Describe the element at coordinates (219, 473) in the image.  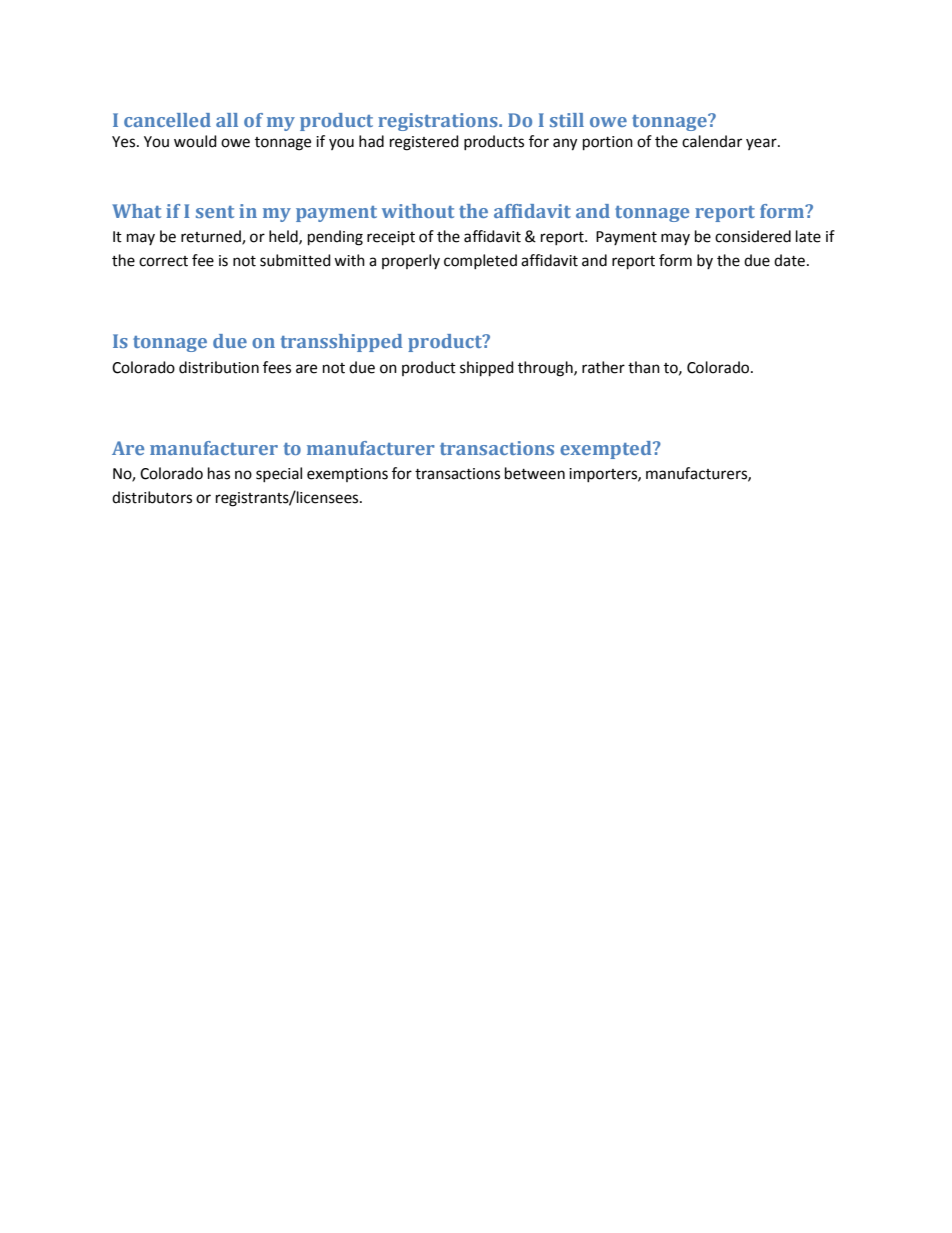
I see `has` at that location.
